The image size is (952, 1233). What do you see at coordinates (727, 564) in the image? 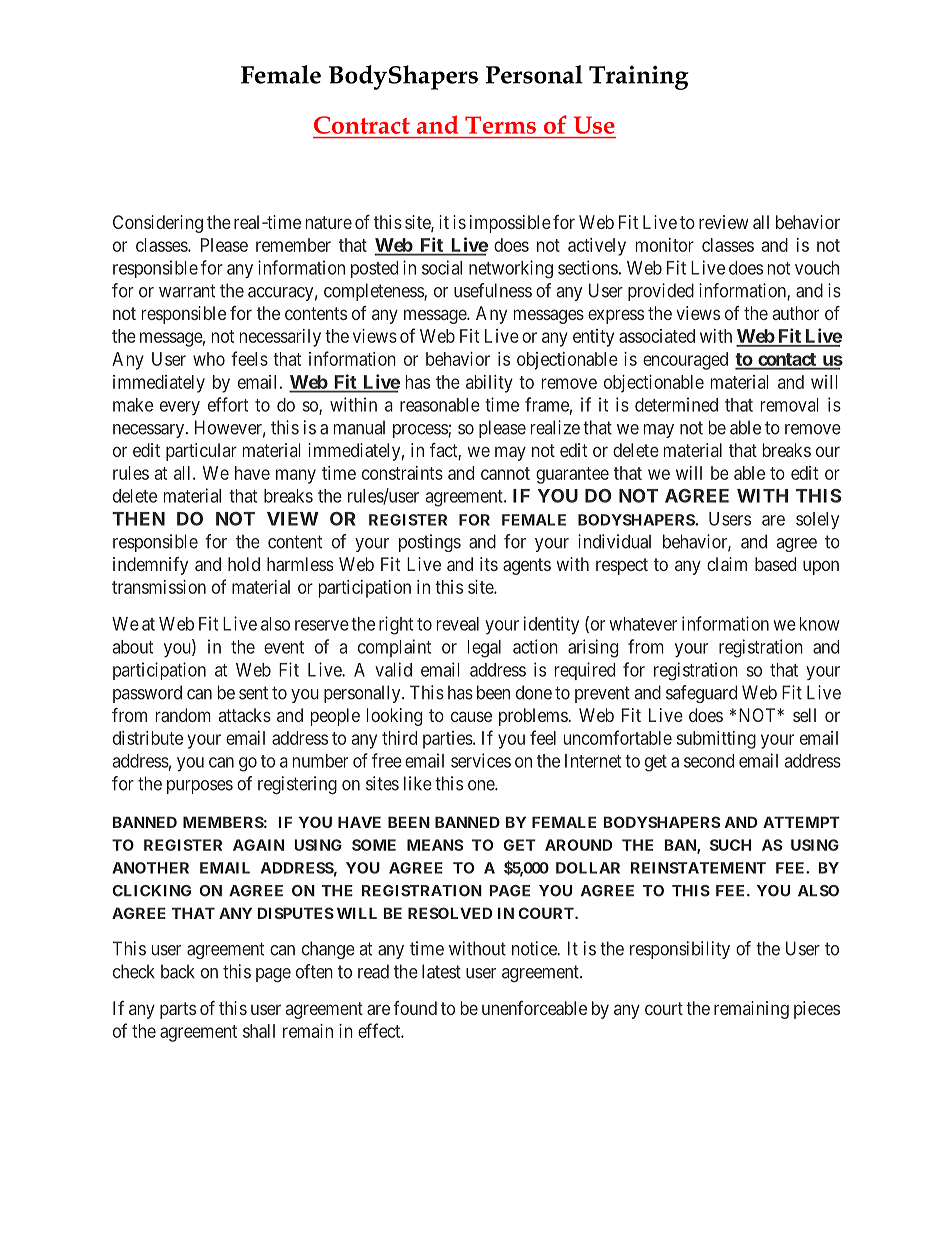
I see `claim` at bounding box center [727, 564].
